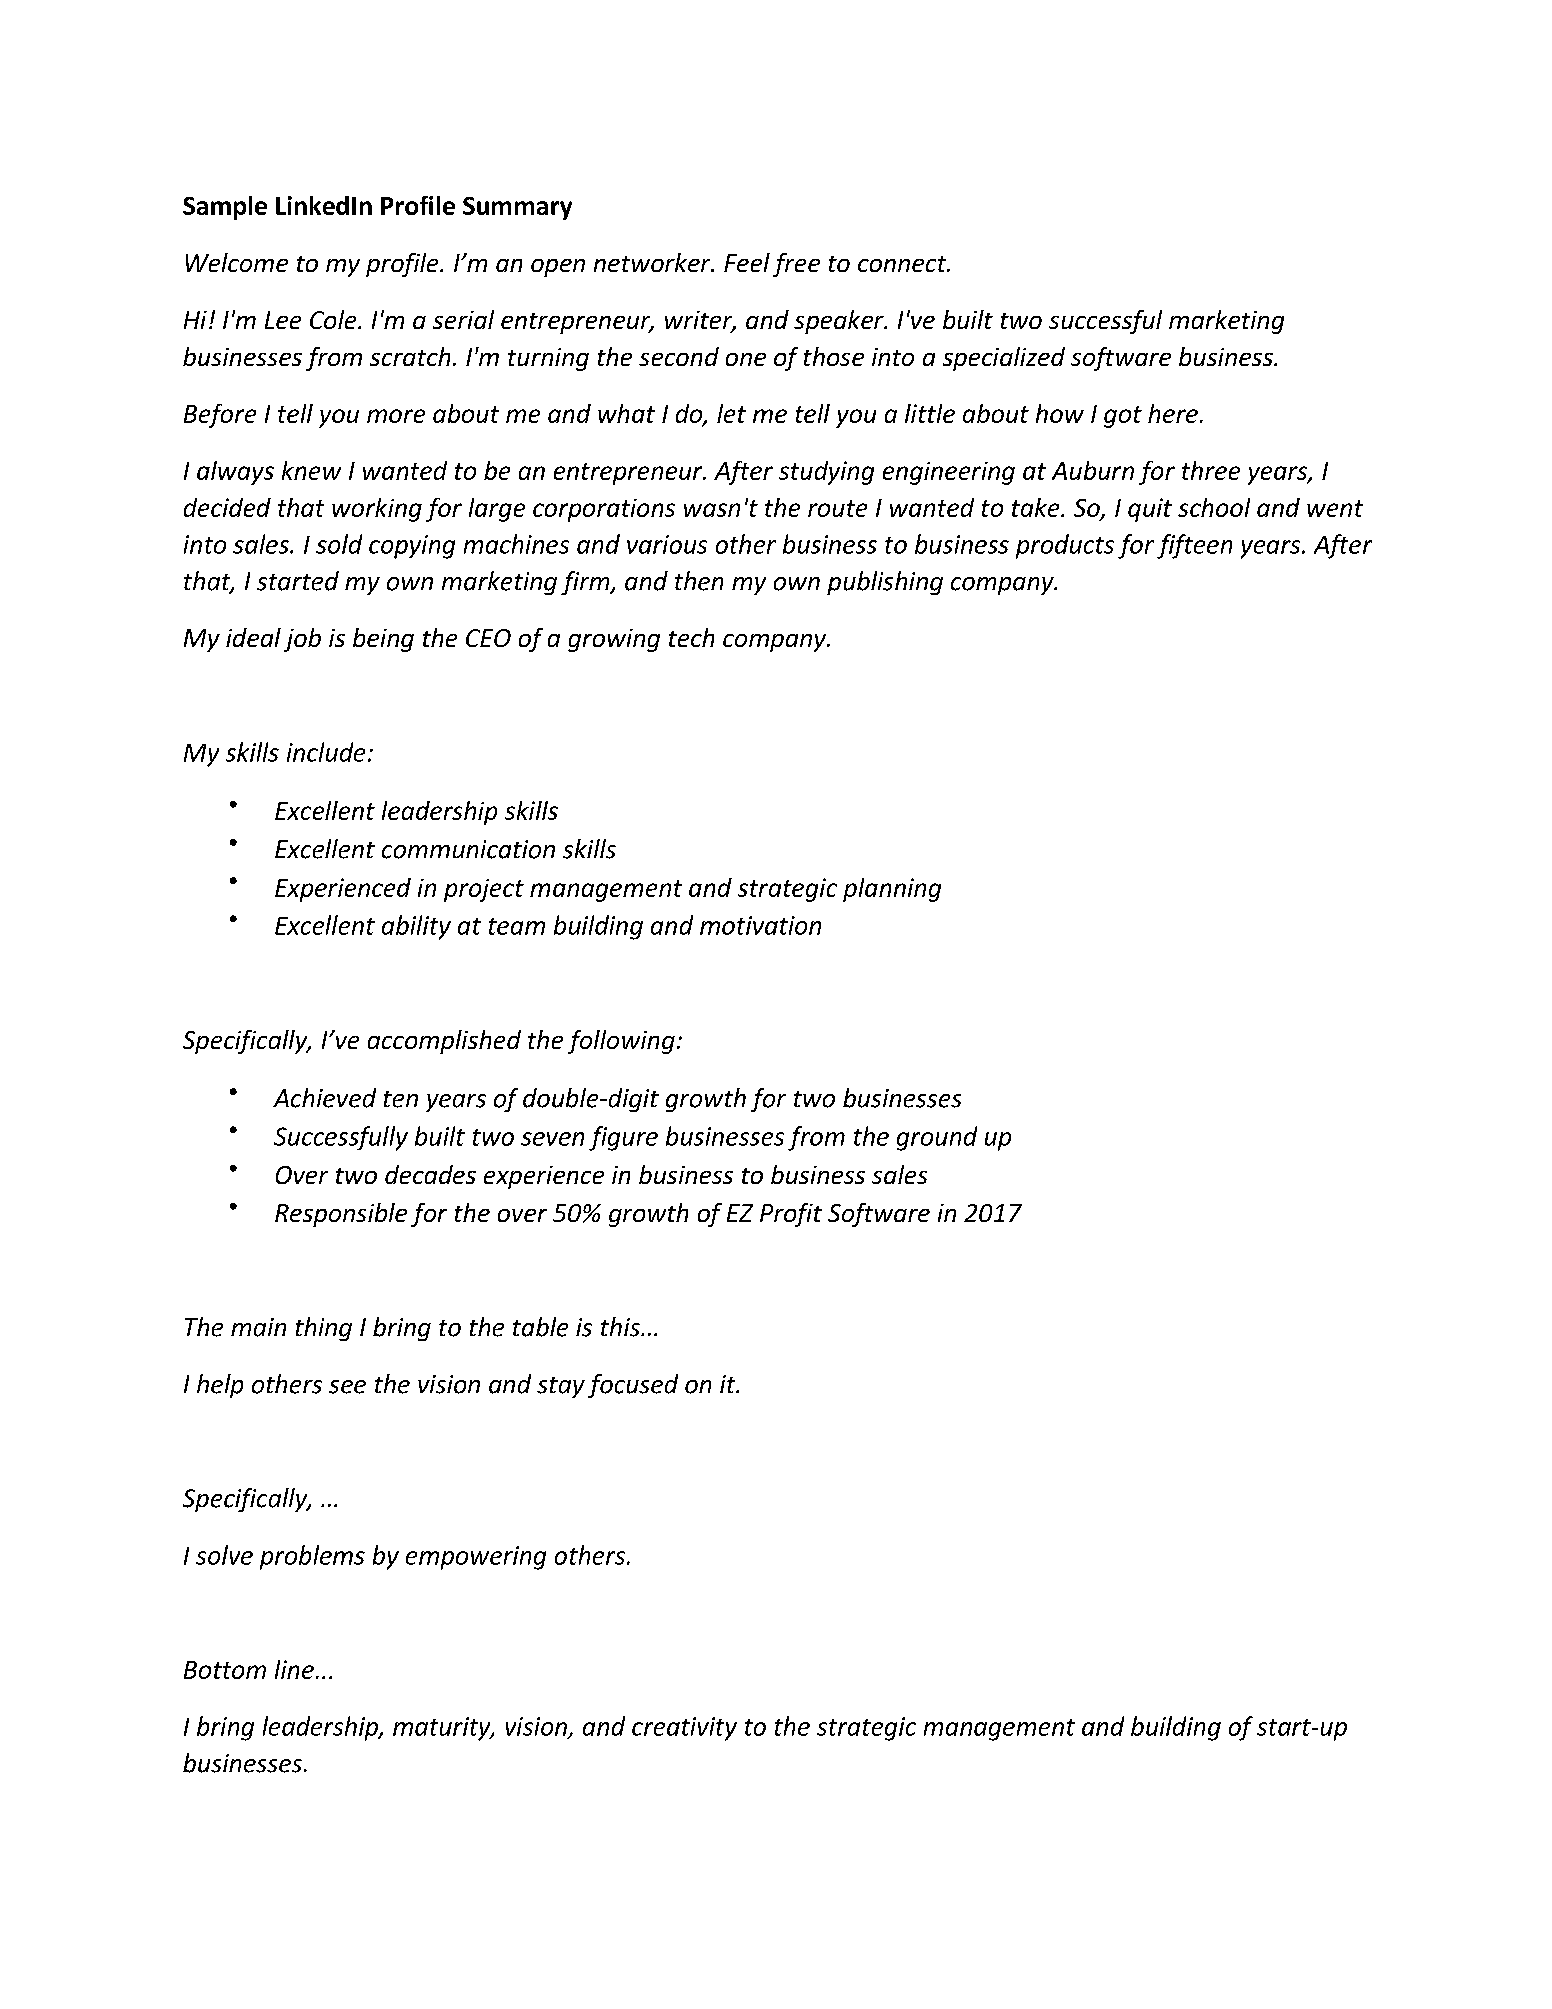 This document has width=1552, height=2009. Describe the element at coordinates (324, 1329) in the document. I see `thing` at that location.
